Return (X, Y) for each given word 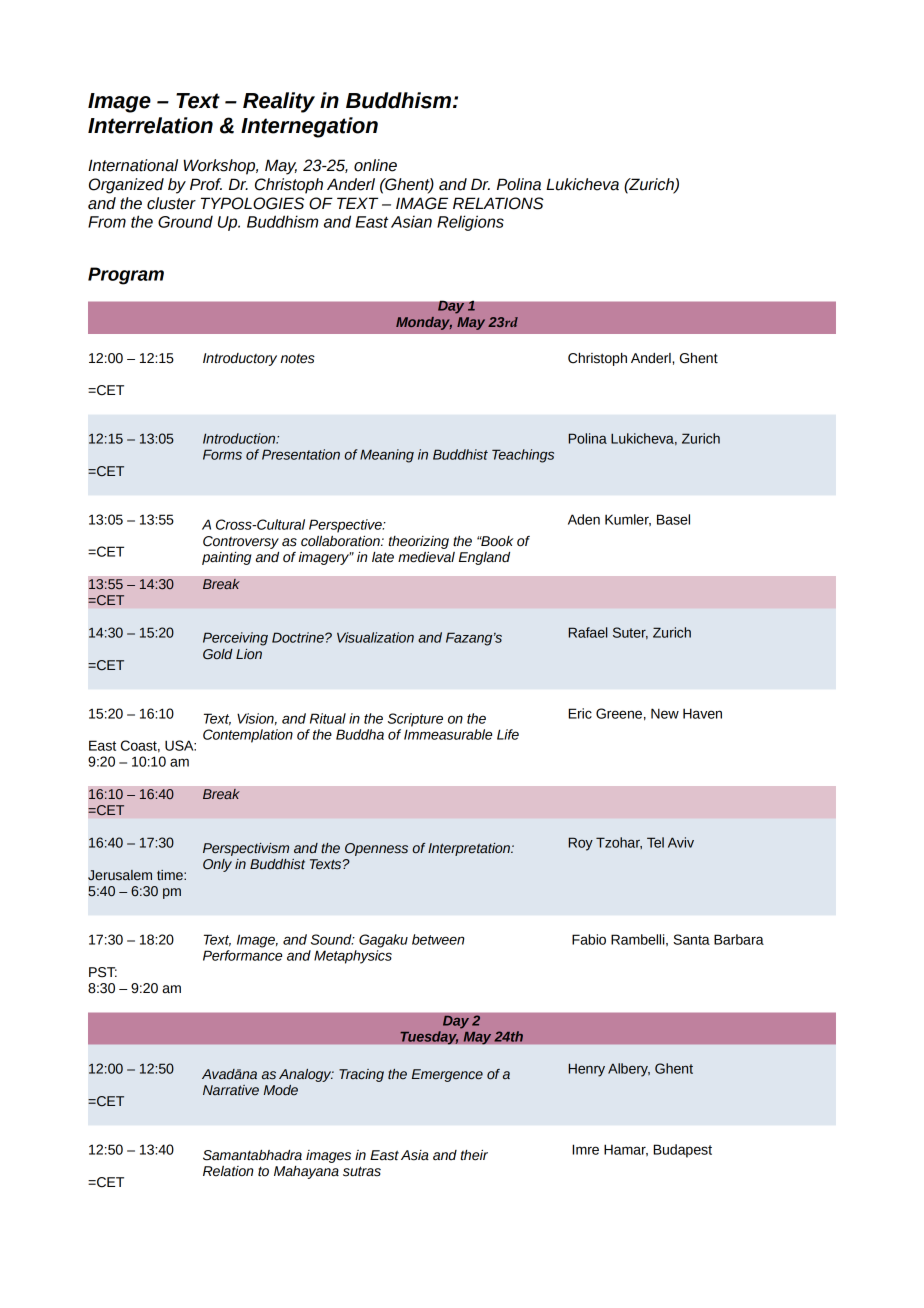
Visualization (375, 637)
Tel (655, 842)
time (171, 875)
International (133, 165)
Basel (673, 519)
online (375, 165)
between (438, 939)
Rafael (588, 632)
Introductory (240, 359)
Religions (470, 223)
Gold (218, 654)
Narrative (231, 1090)
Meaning (387, 456)
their (474, 1155)
